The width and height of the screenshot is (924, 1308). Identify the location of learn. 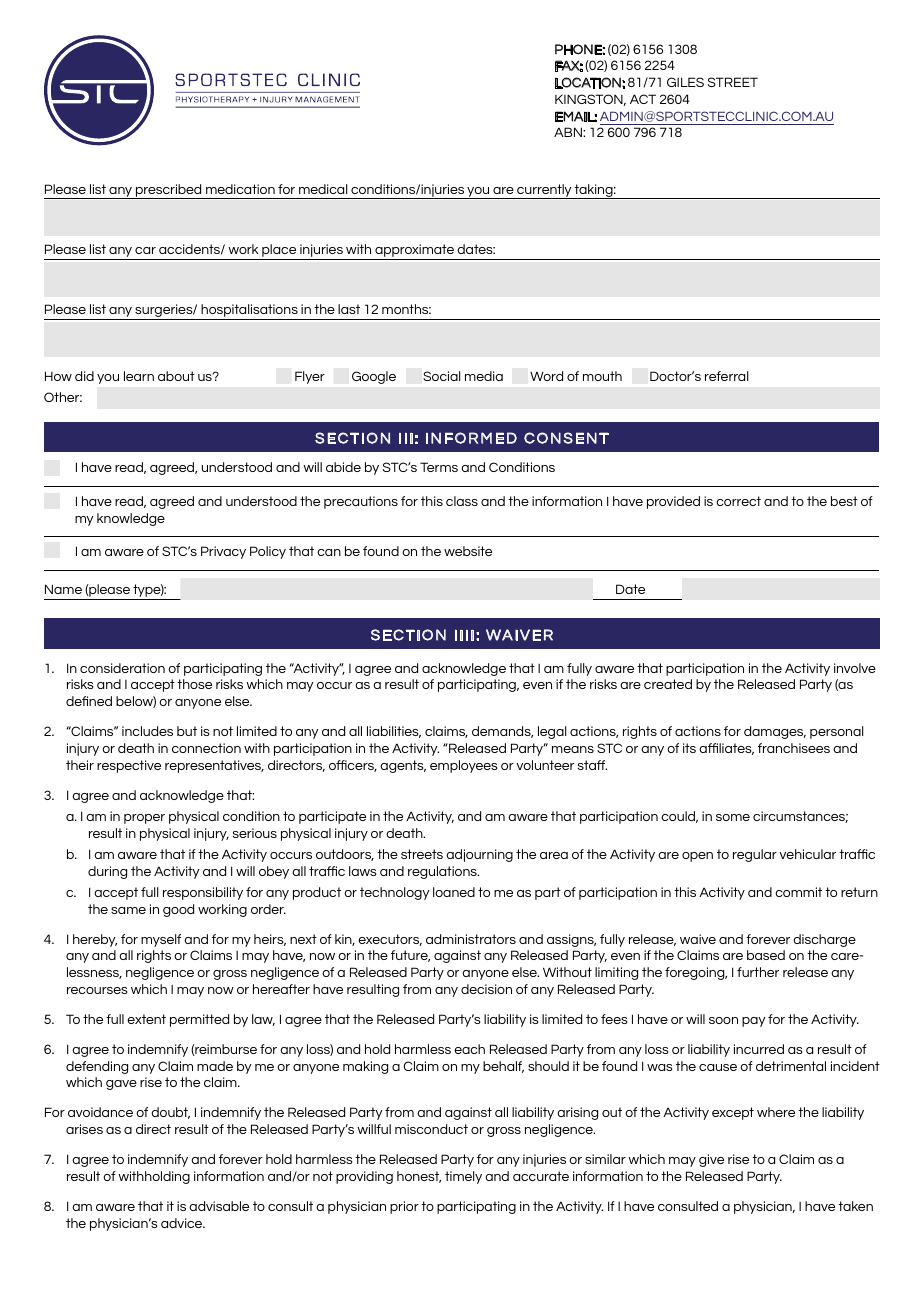
(139, 376).
